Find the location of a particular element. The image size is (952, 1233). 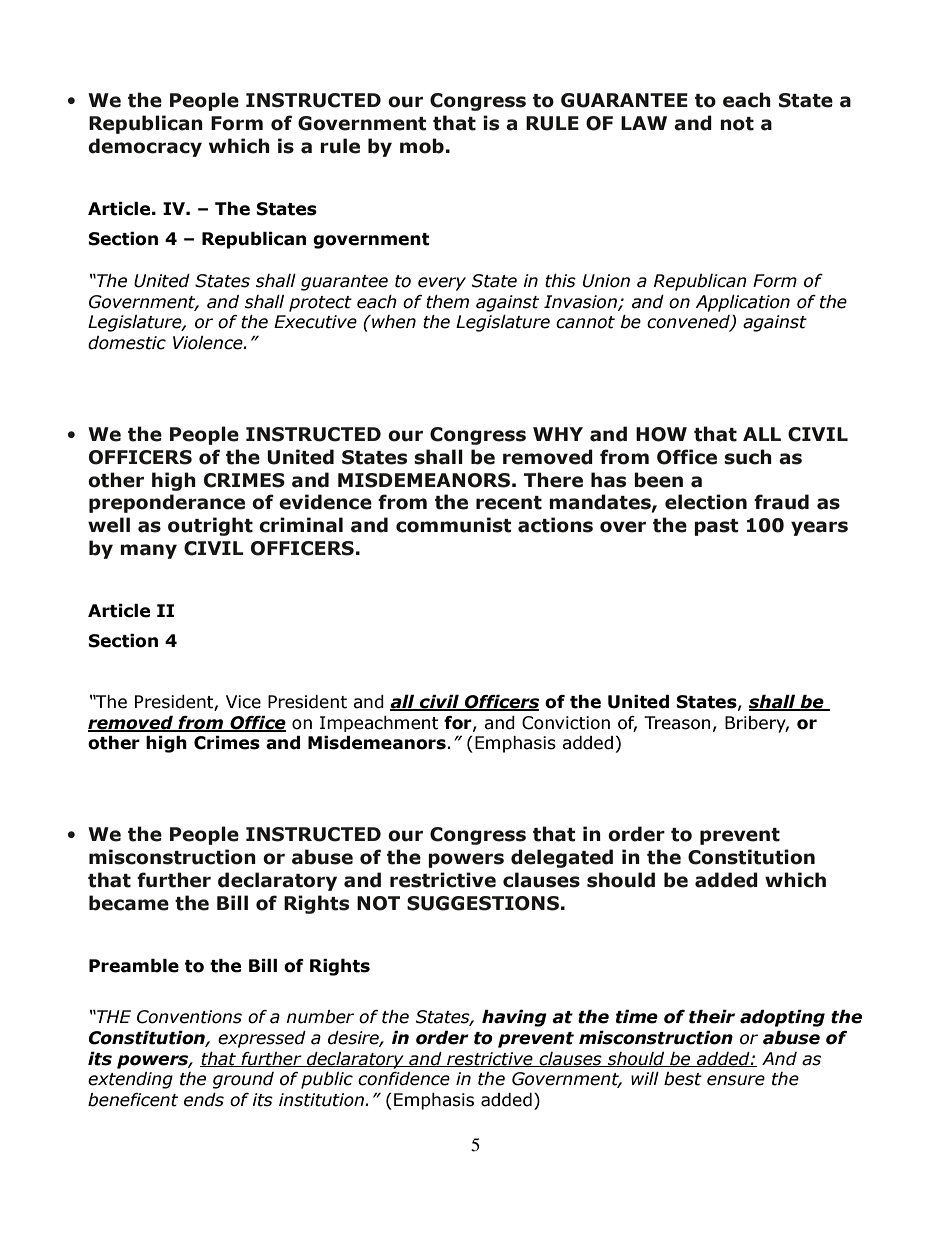

mob is located at coordinates (422, 146).
